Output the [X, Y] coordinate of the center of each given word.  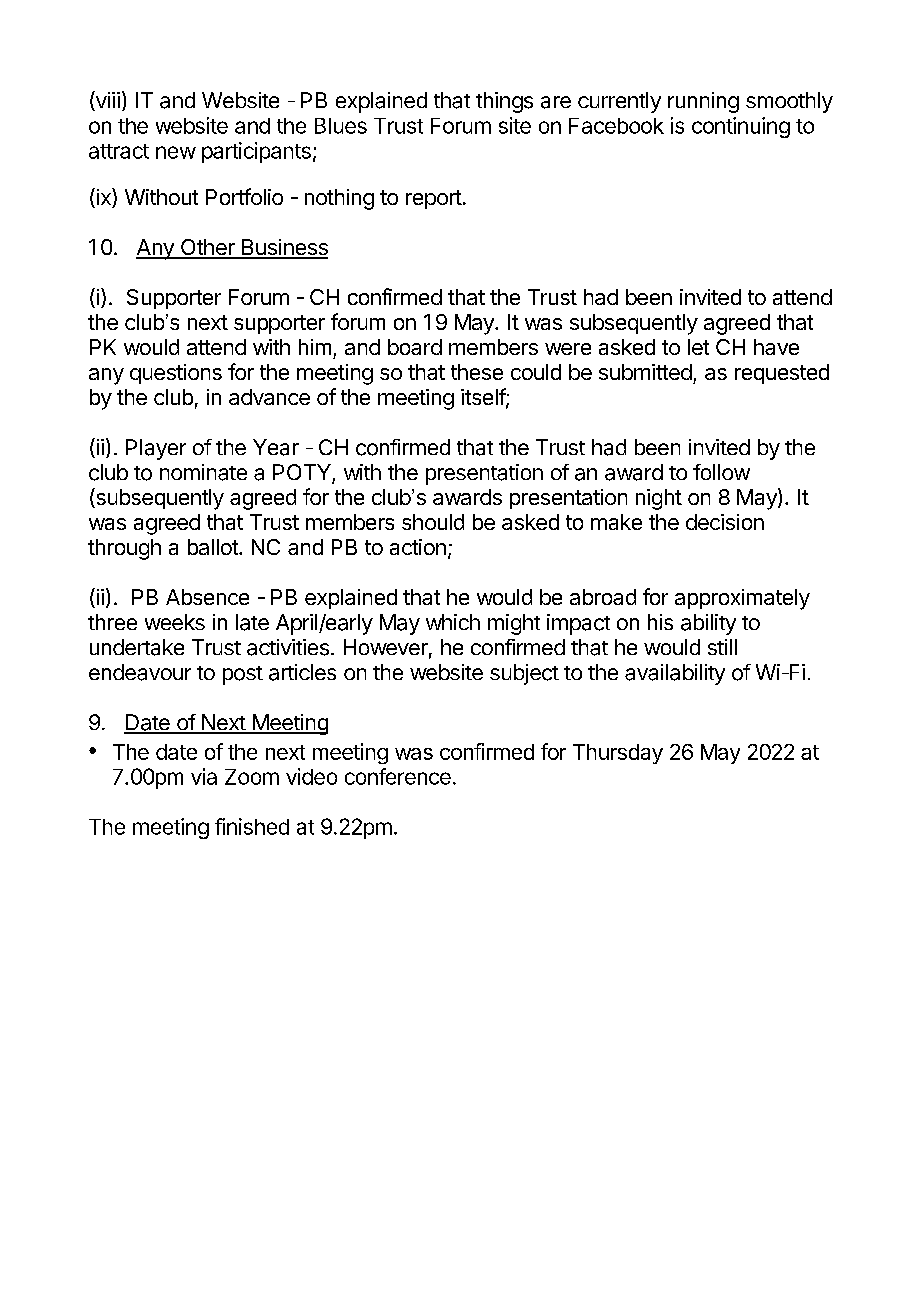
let [698, 347]
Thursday [618, 754]
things [504, 102]
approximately [742, 599]
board [415, 347]
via [204, 776]
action [418, 547]
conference [398, 776]
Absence [207, 597]
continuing [741, 127]
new [176, 152]
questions [176, 374]
